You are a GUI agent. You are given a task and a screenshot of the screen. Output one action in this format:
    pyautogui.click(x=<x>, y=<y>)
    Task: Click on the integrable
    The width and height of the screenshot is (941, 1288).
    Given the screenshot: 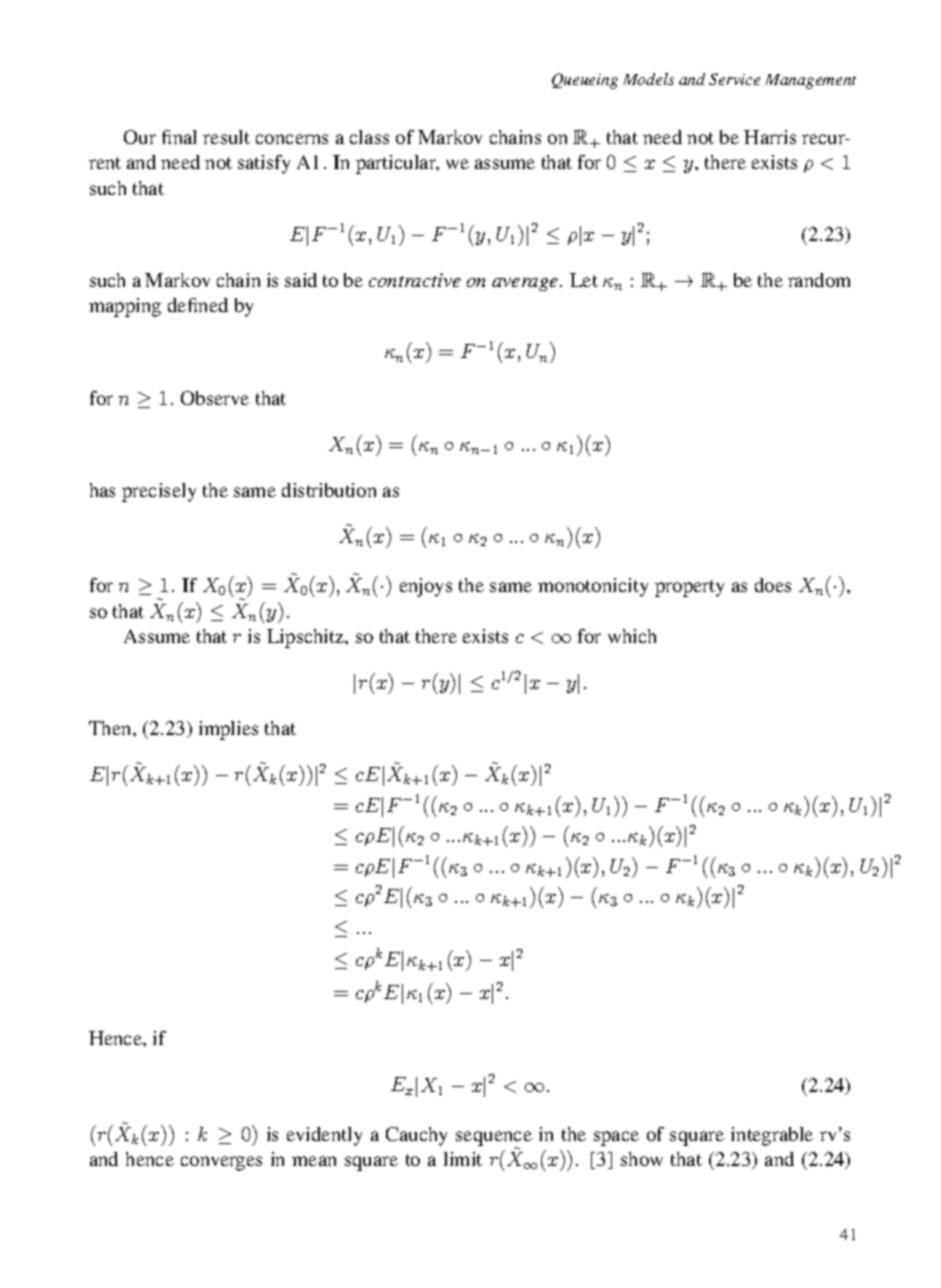 What is the action you would take?
    pyautogui.click(x=772, y=1136)
